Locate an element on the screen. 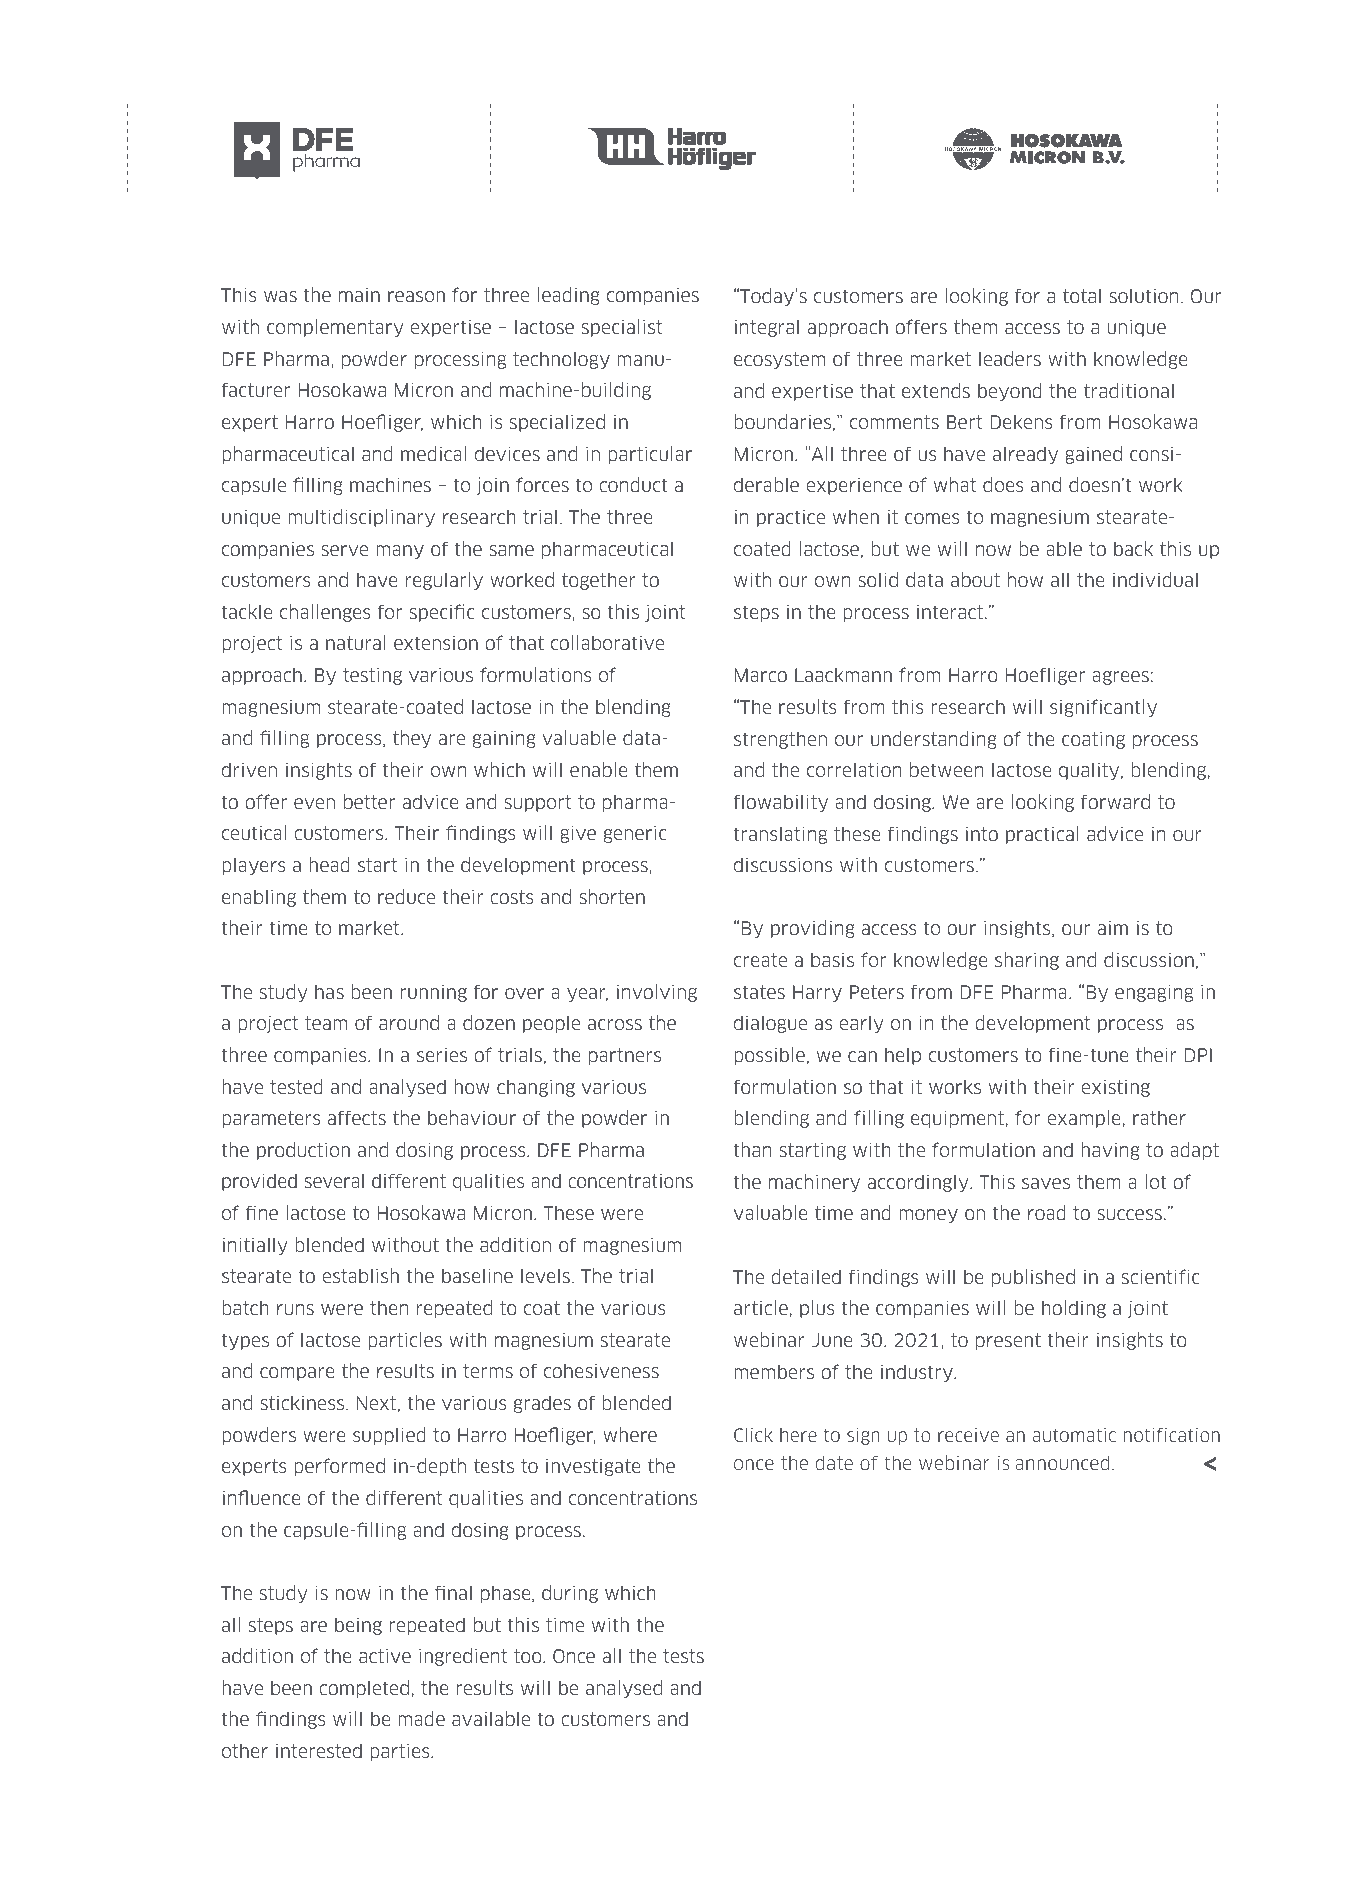 The image size is (1346, 1903). team is located at coordinates (326, 1023).
